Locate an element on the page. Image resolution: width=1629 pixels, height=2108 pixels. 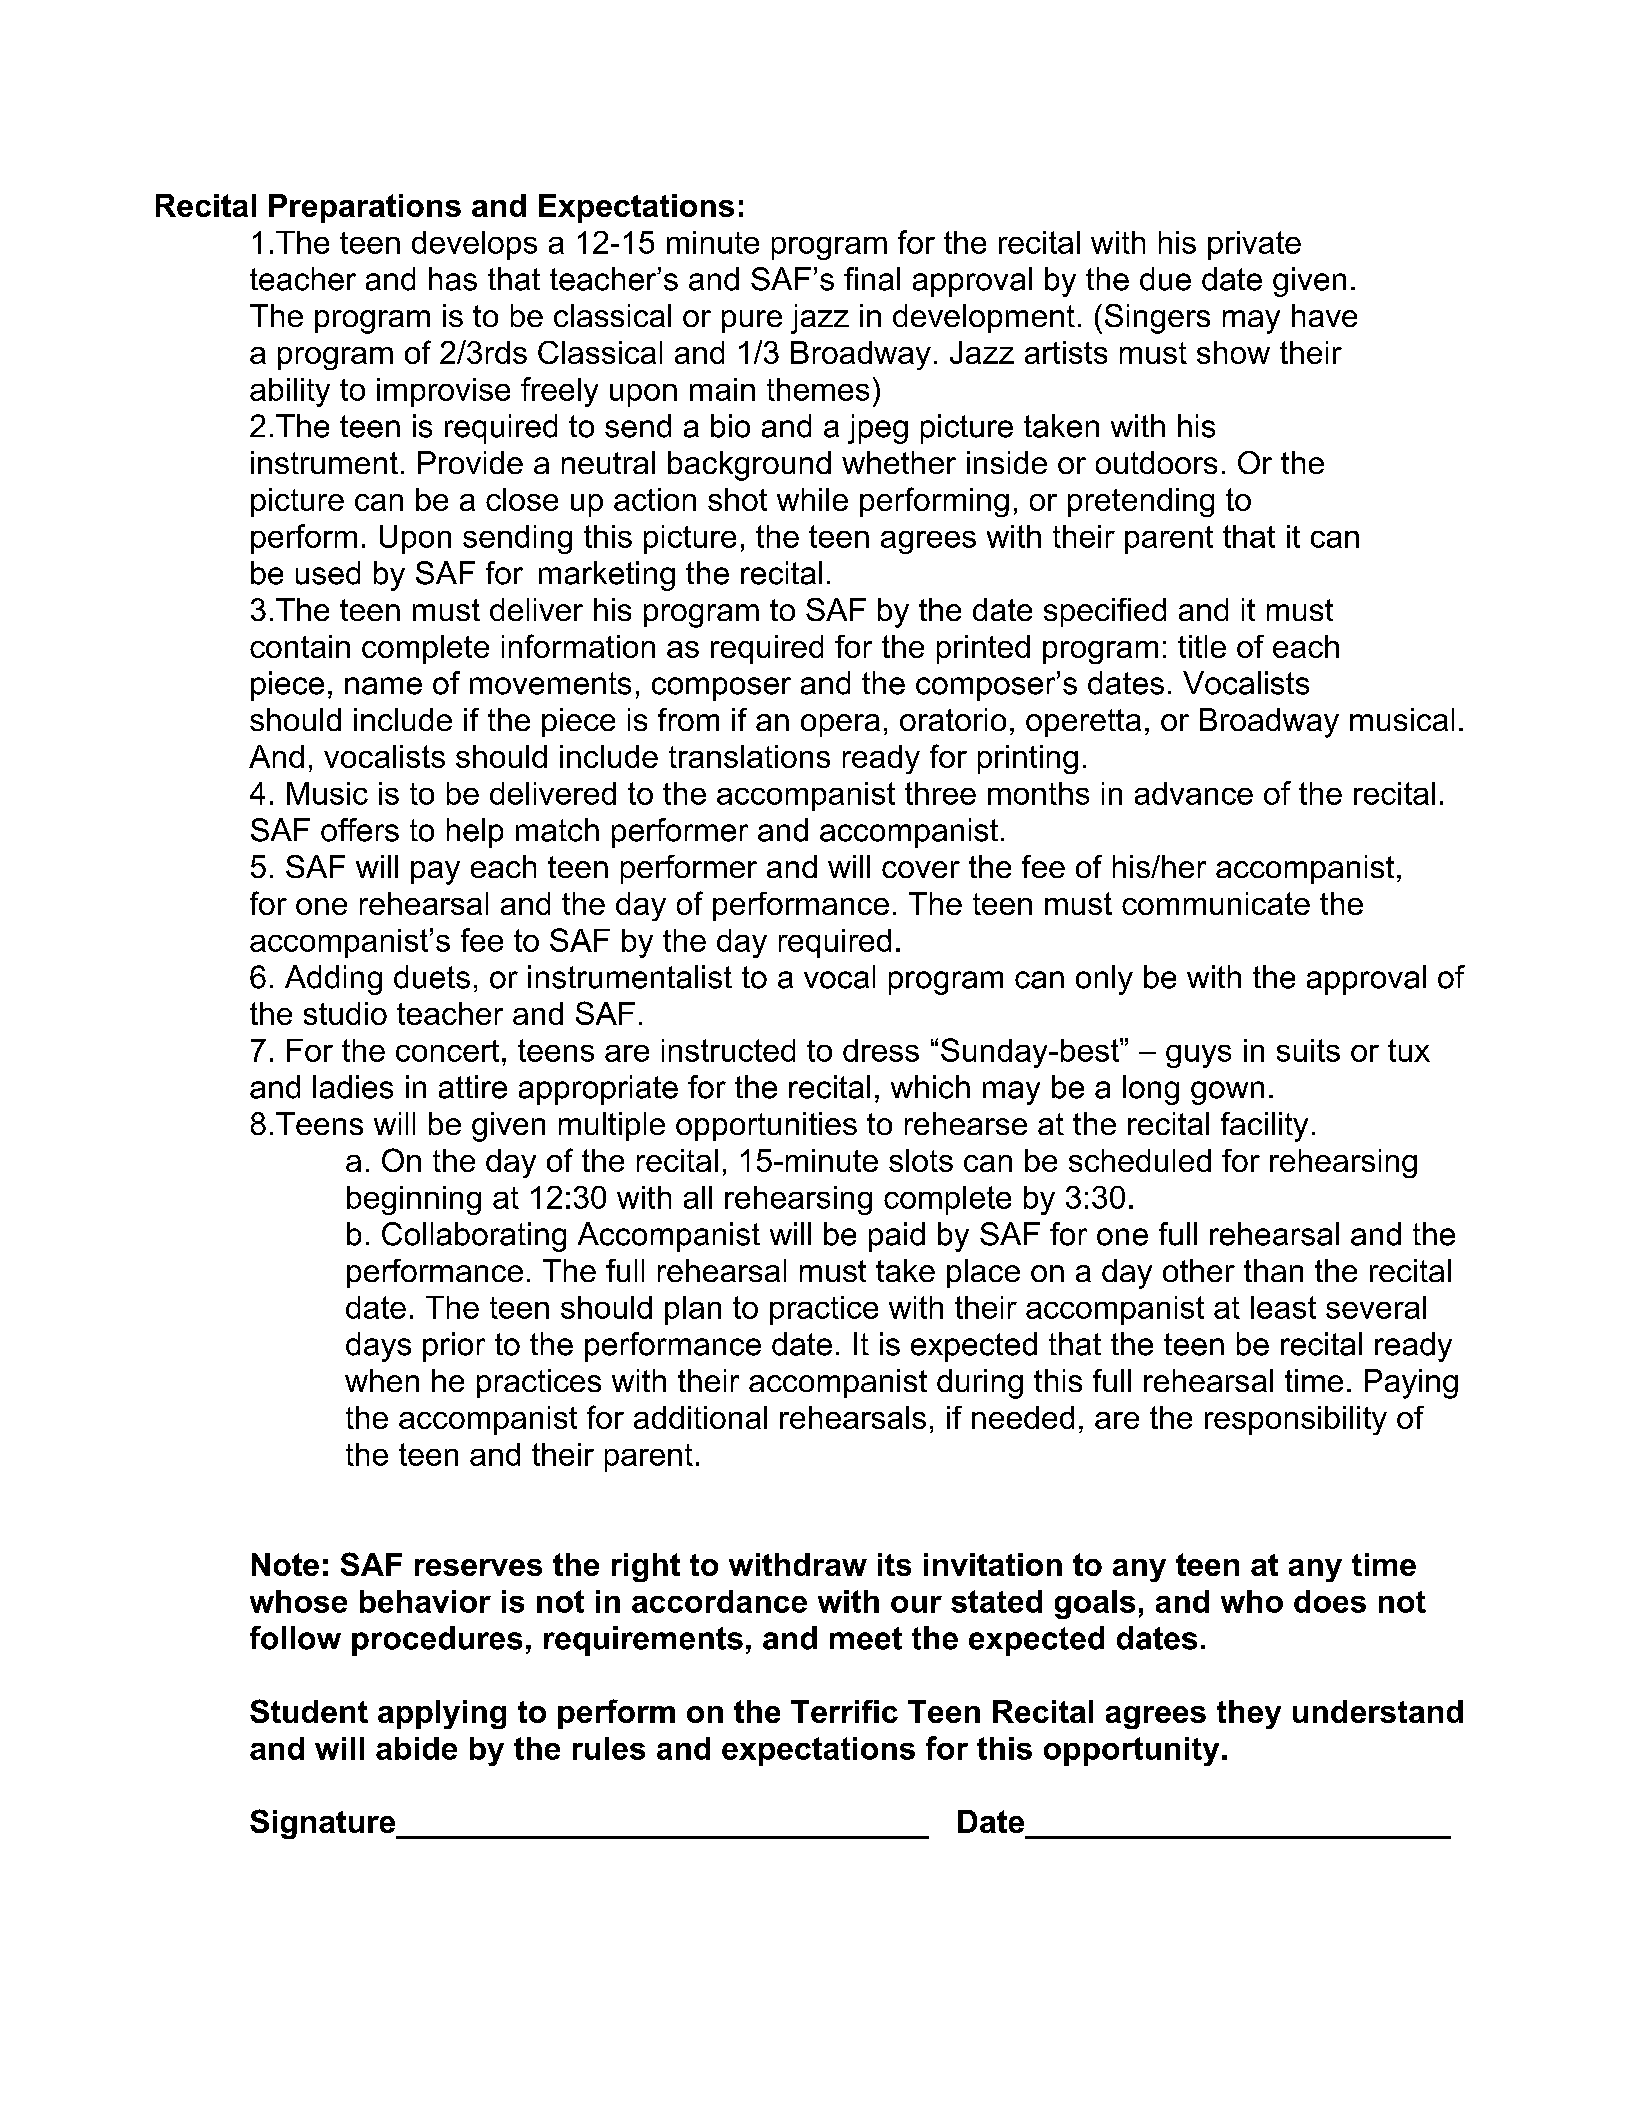
during is located at coordinates (980, 1384).
